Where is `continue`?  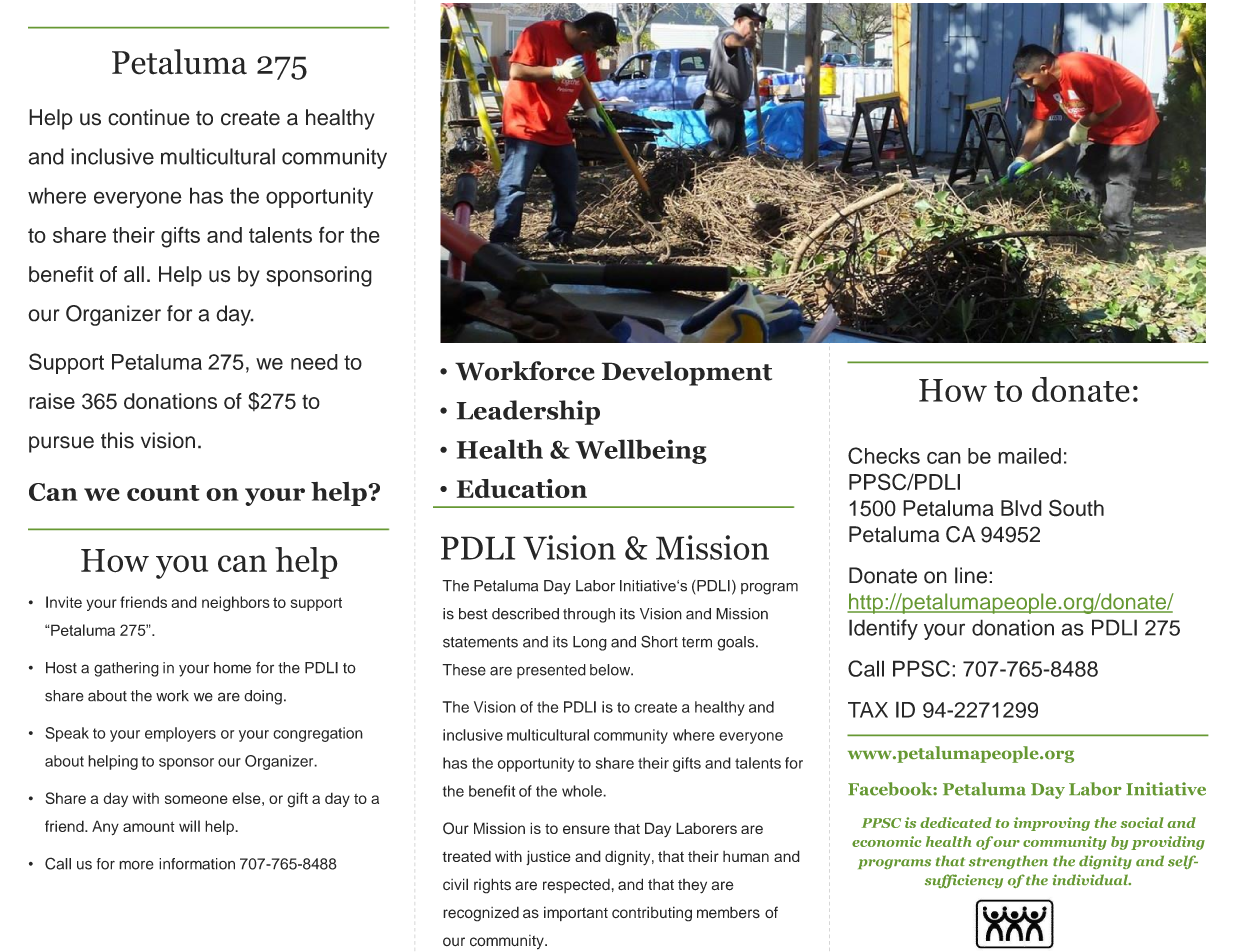 continue is located at coordinates (149, 117).
